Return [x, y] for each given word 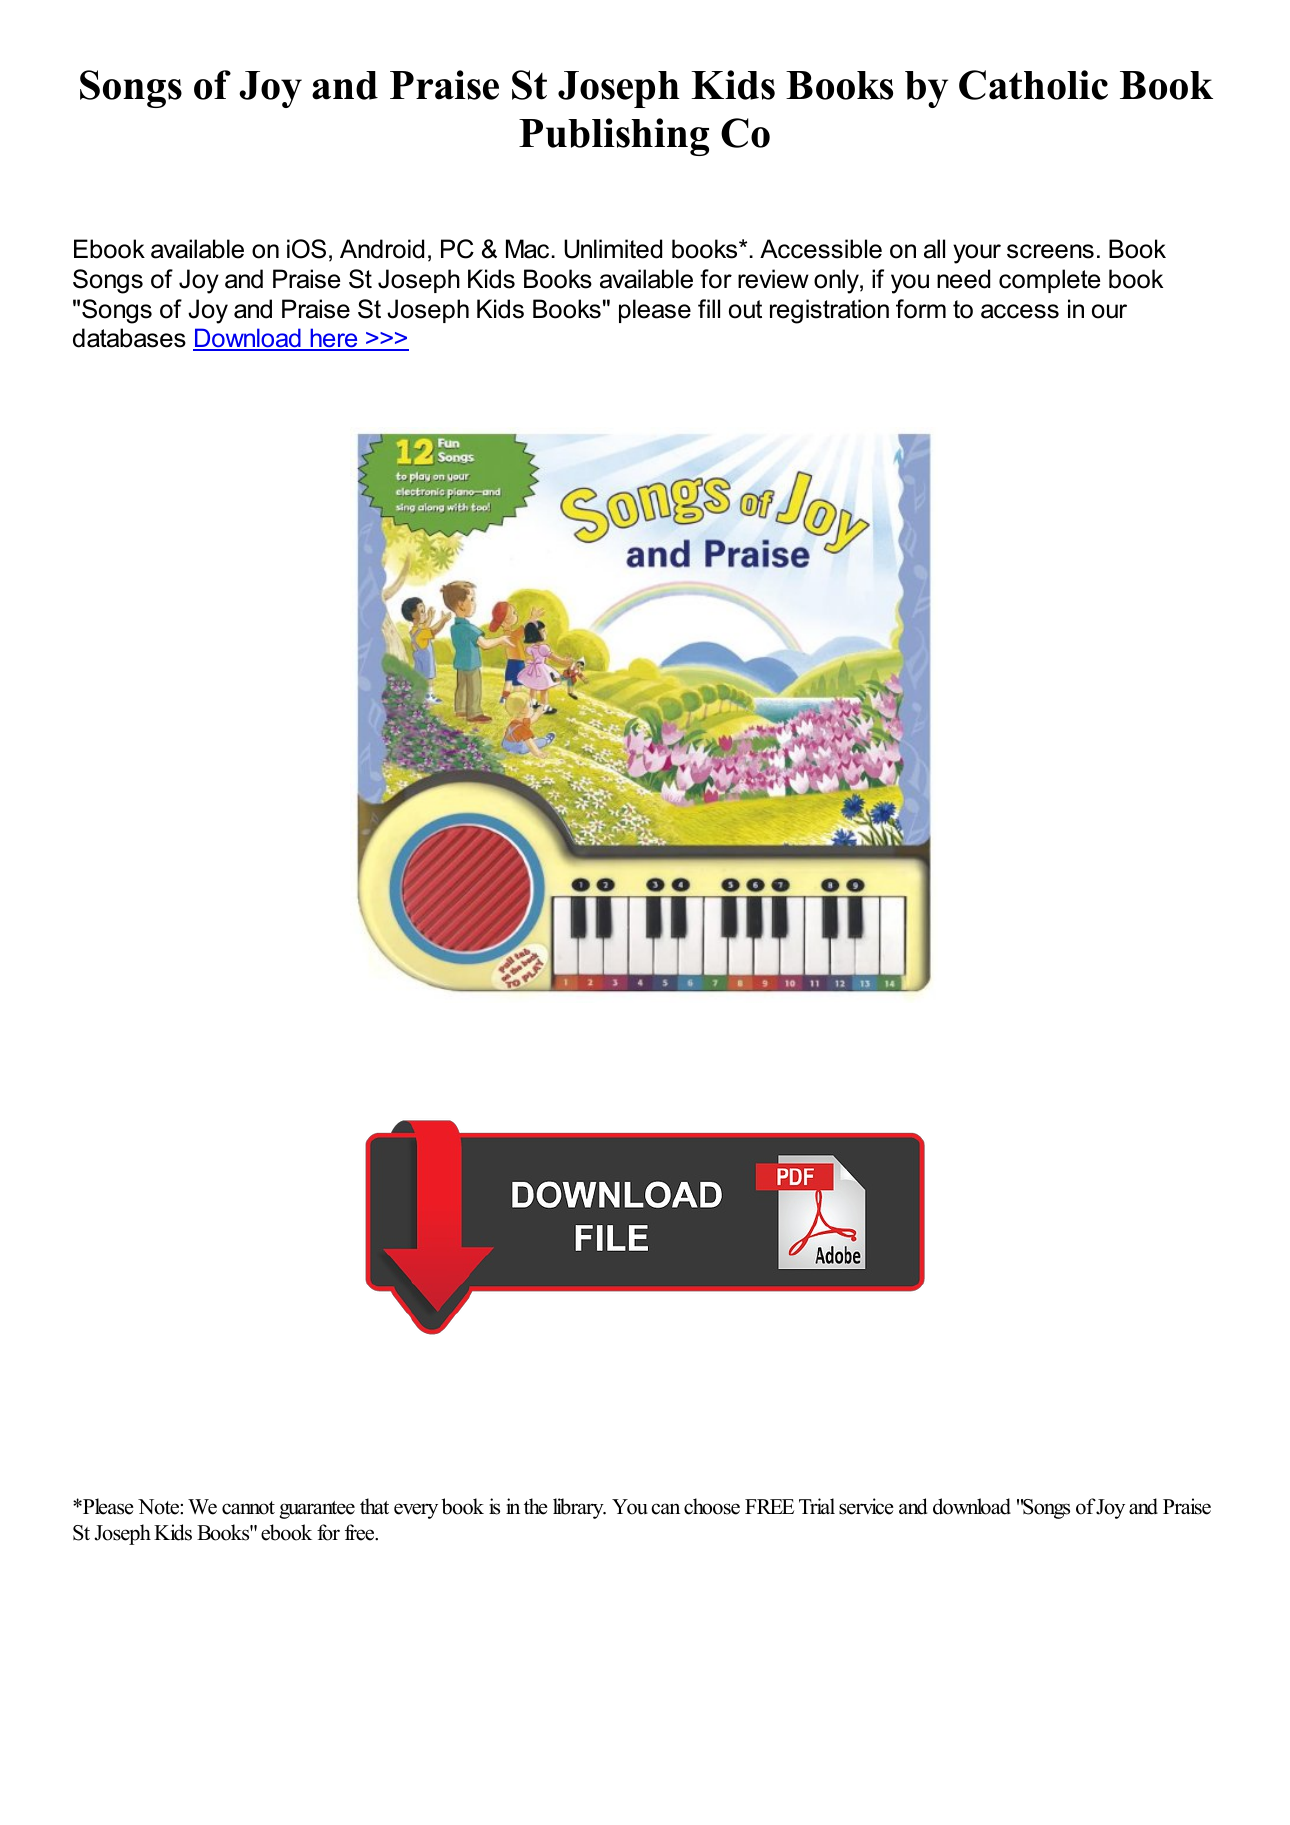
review [773, 279]
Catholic [1033, 85]
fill [709, 308]
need [963, 279]
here [334, 339]
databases [129, 338]
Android [382, 249]
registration [829, 311]
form [921, 309]
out [745, 309]
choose [712, 1506]
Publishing [614, 137]
